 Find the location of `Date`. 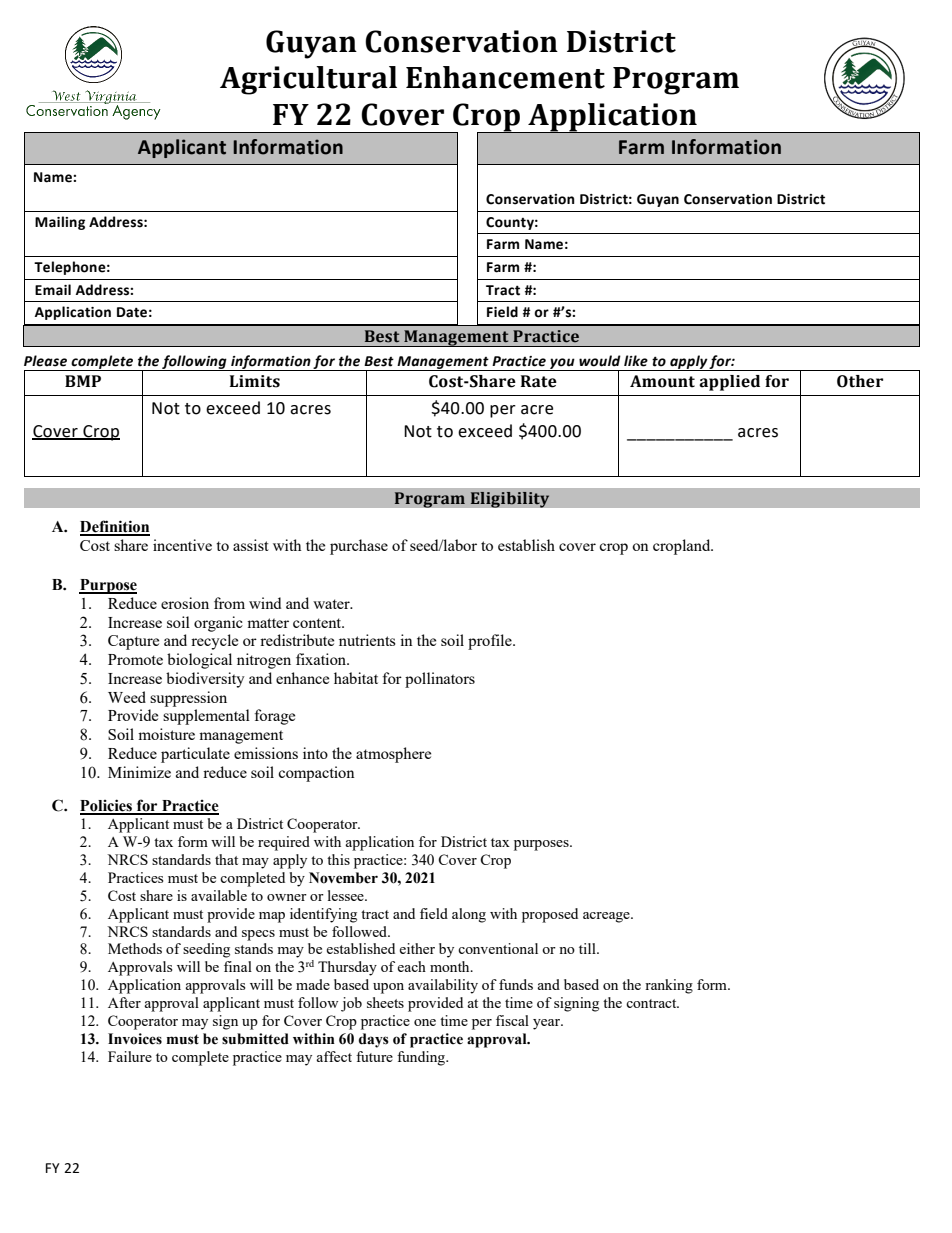

Date is located at coordinates (132, 312).
